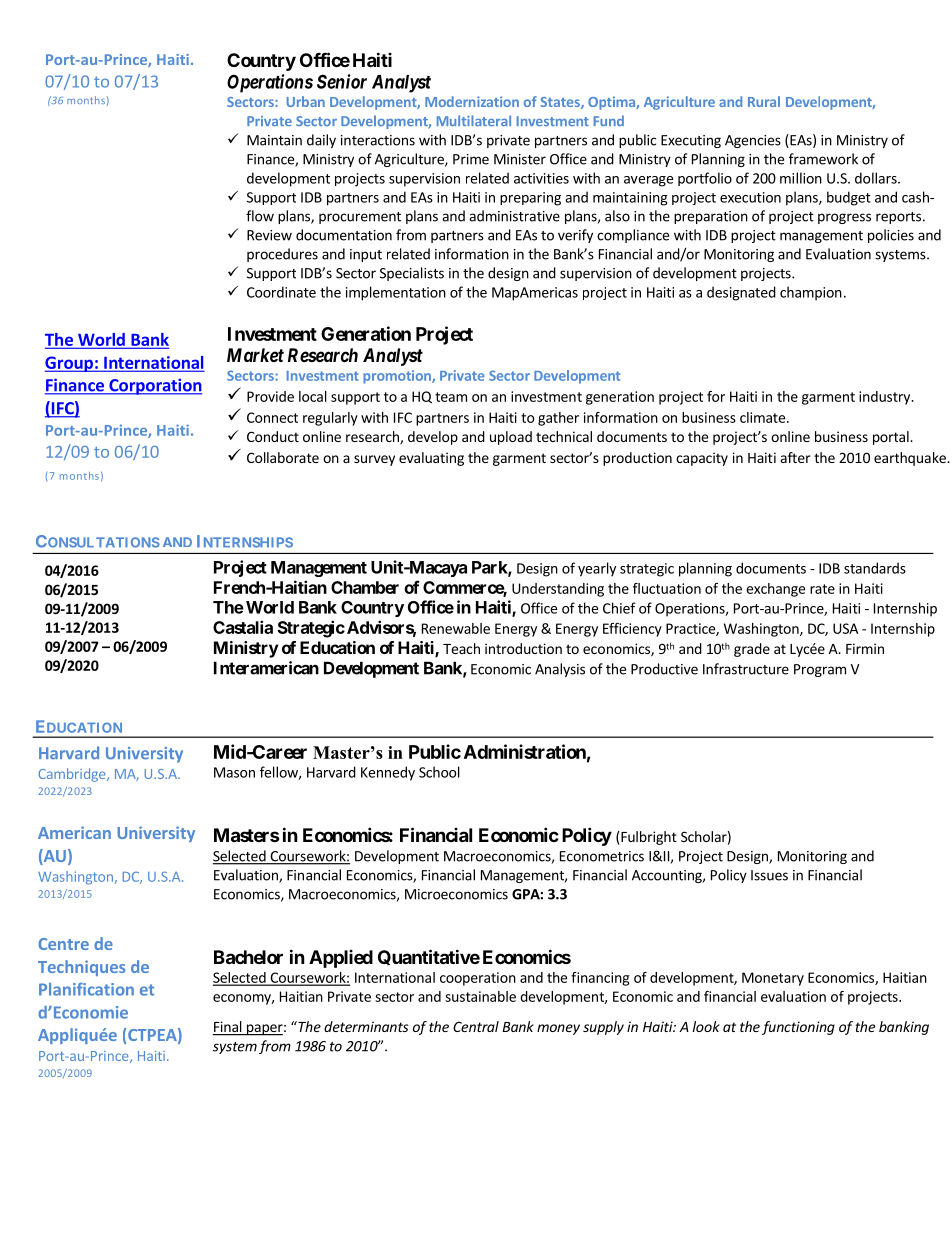 The image size is (952, 1233). What do you see at coordinates (472, 101) in the image?
I see `Modernization` at bounding box center [472, 101].
